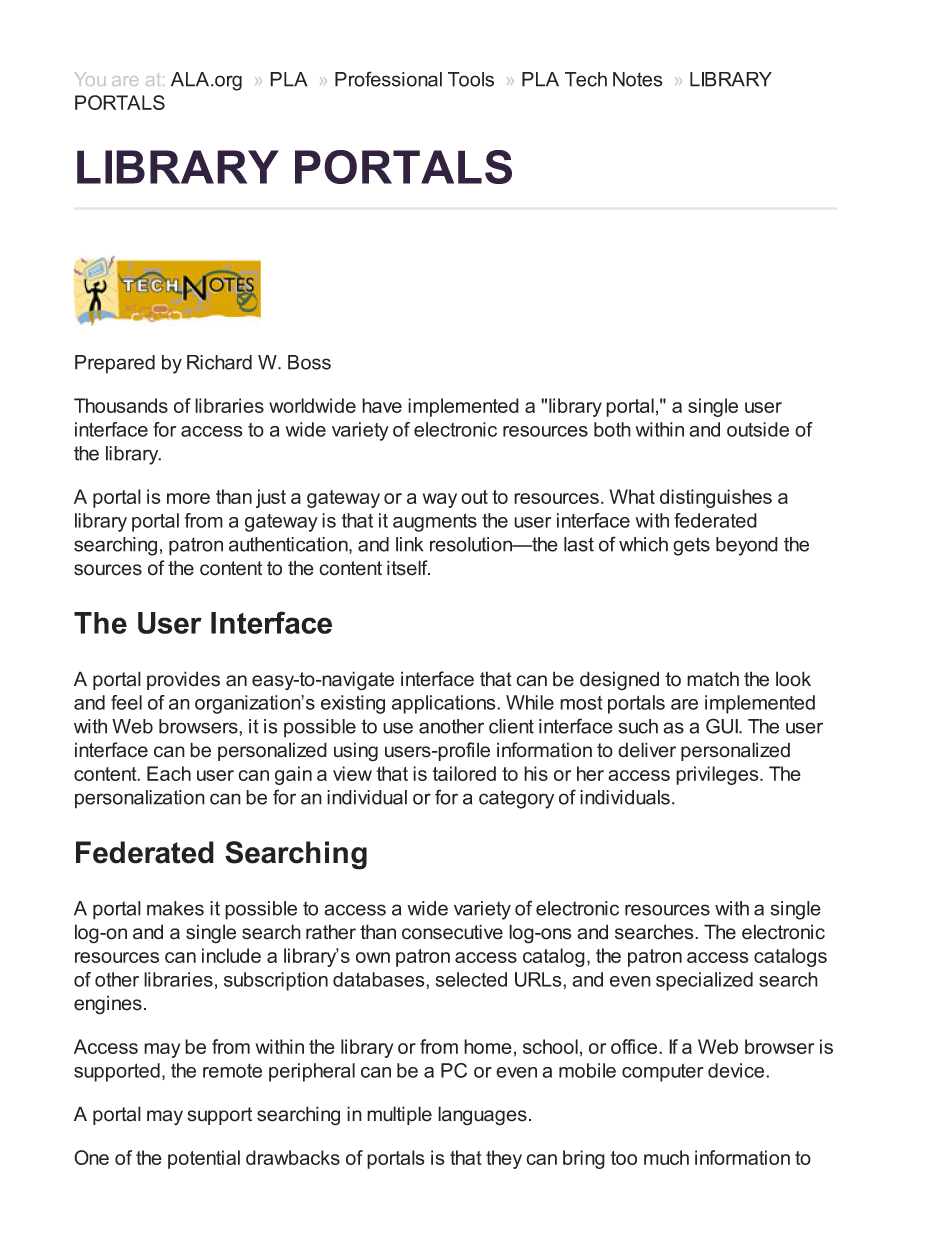 This screenshot has width=952, height=1233. What do you see at coordinates (638, 79) in the screenshot?
I see `Notes` at bounding box center [638, 79].
